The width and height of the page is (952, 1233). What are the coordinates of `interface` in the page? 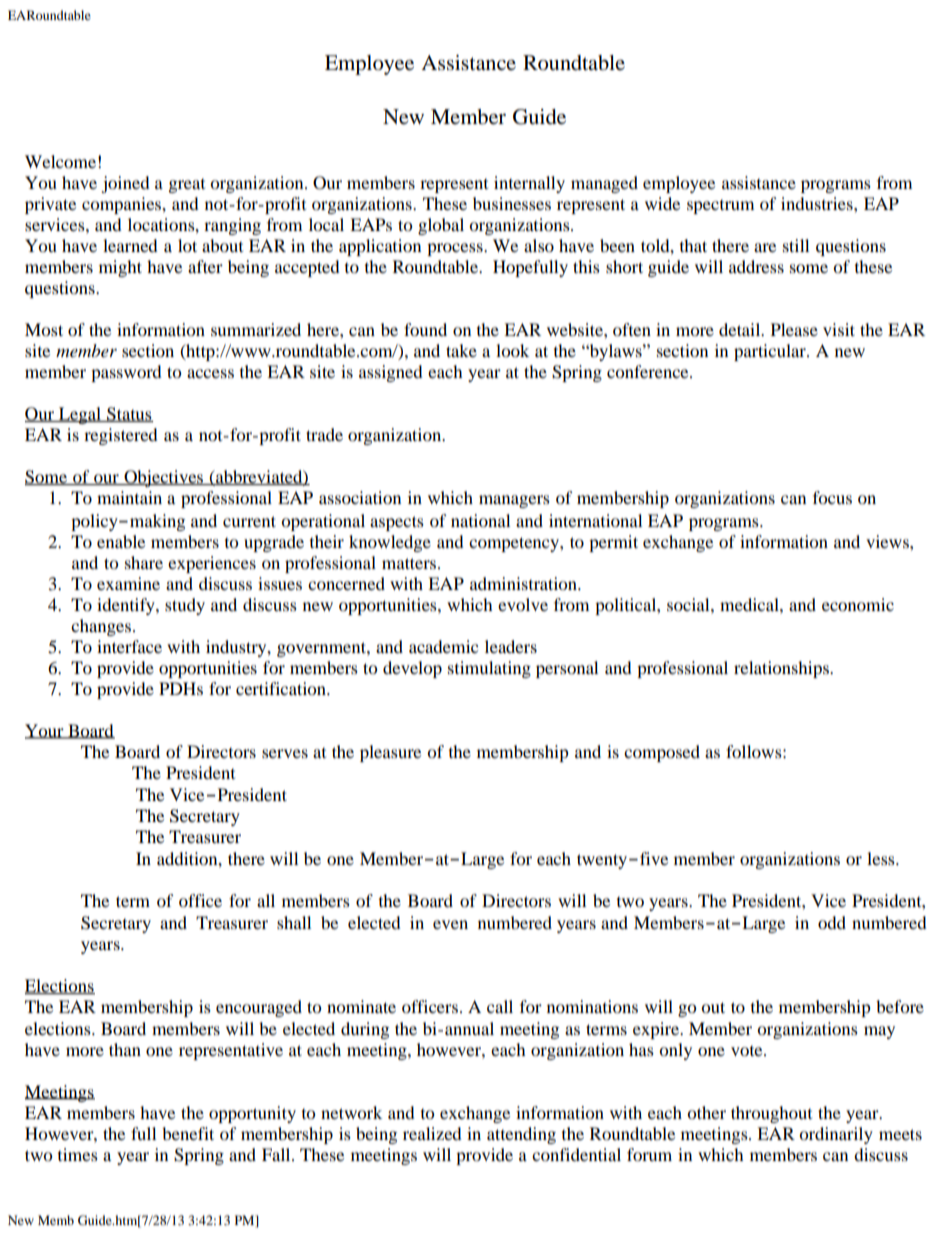 It's located at (129, 646).
